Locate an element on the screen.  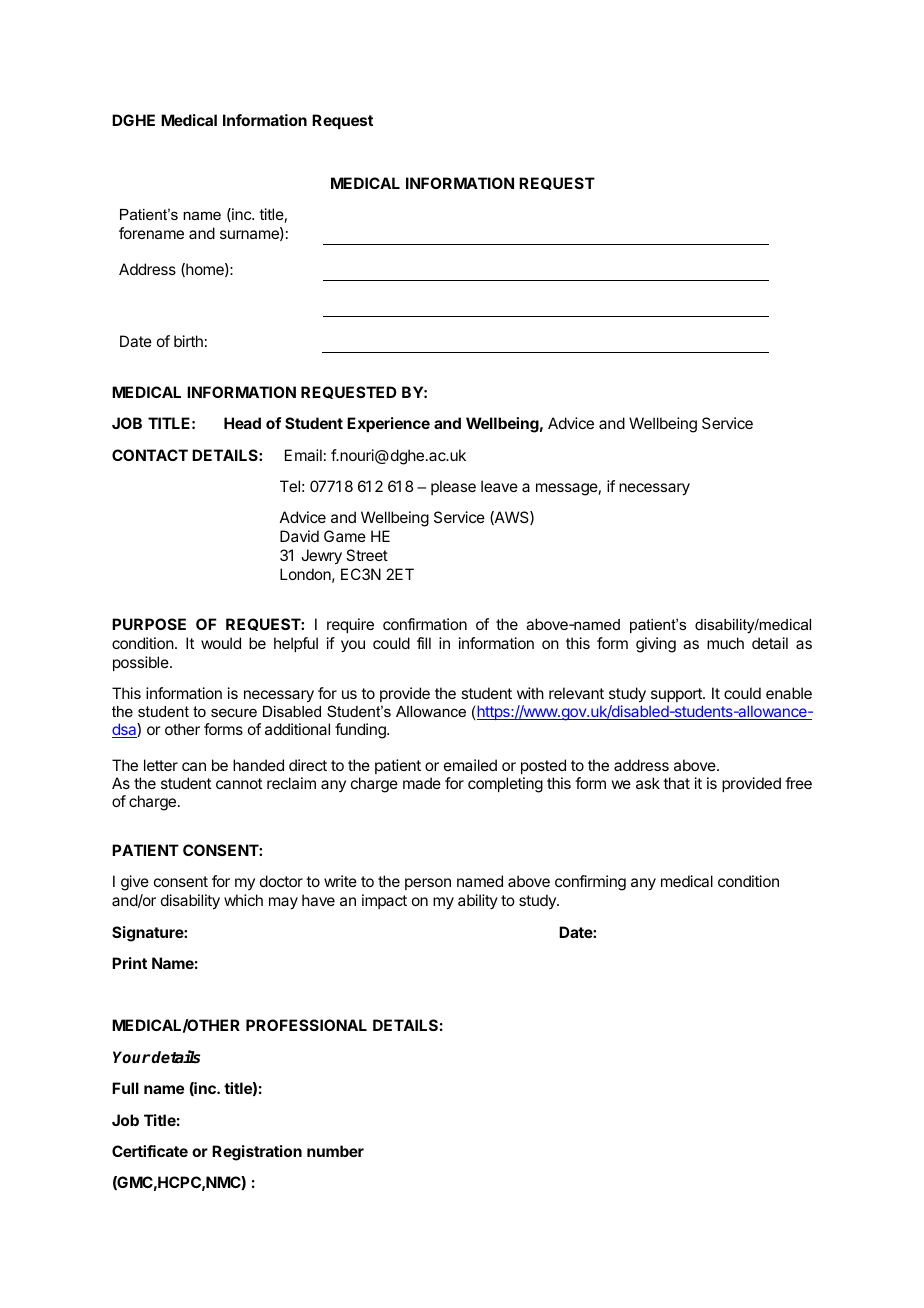
which is located at coordinates (243, 900).
